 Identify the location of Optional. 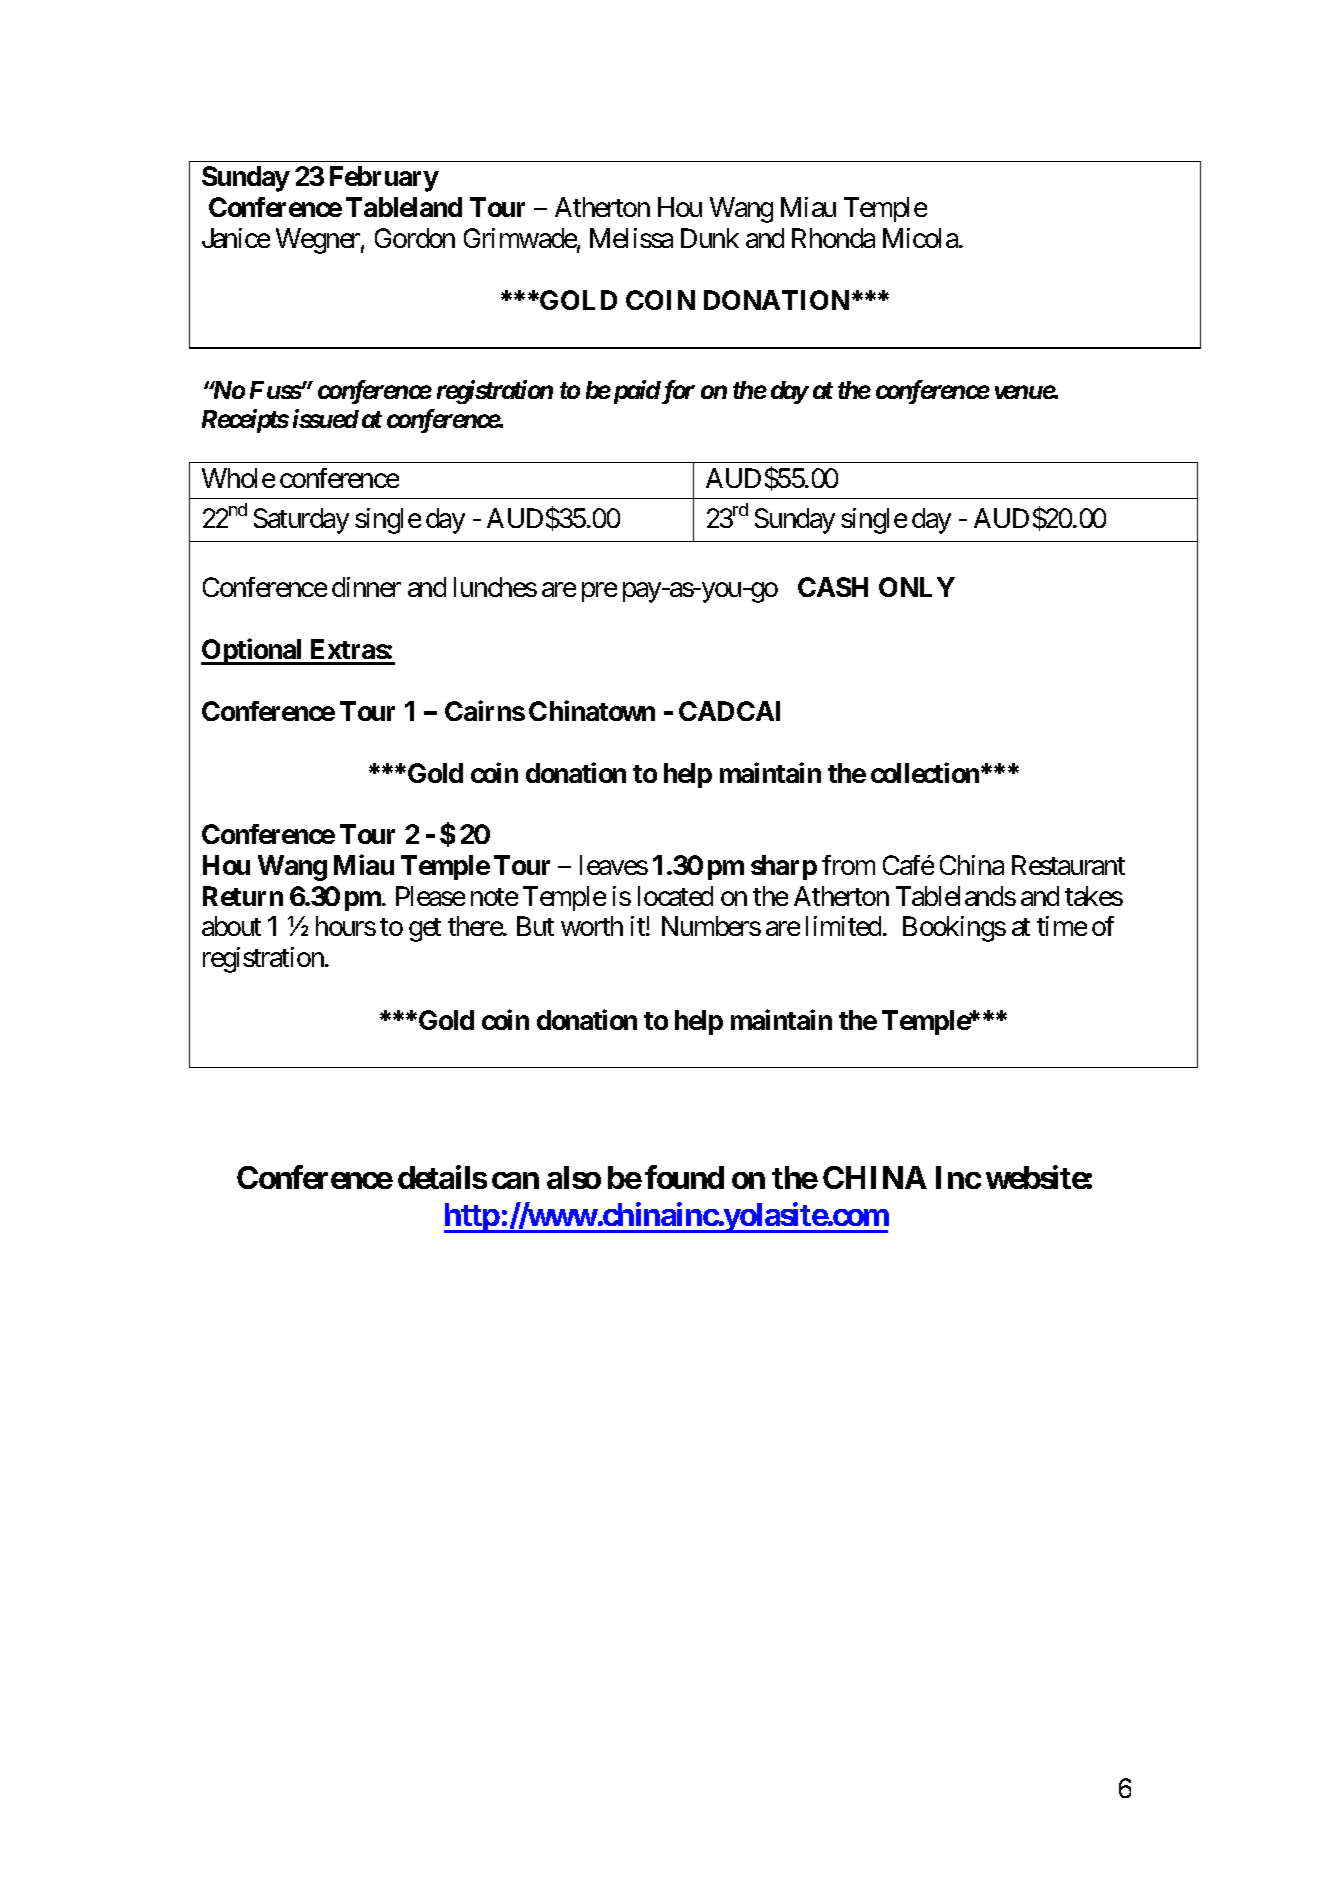
(253, 651).
